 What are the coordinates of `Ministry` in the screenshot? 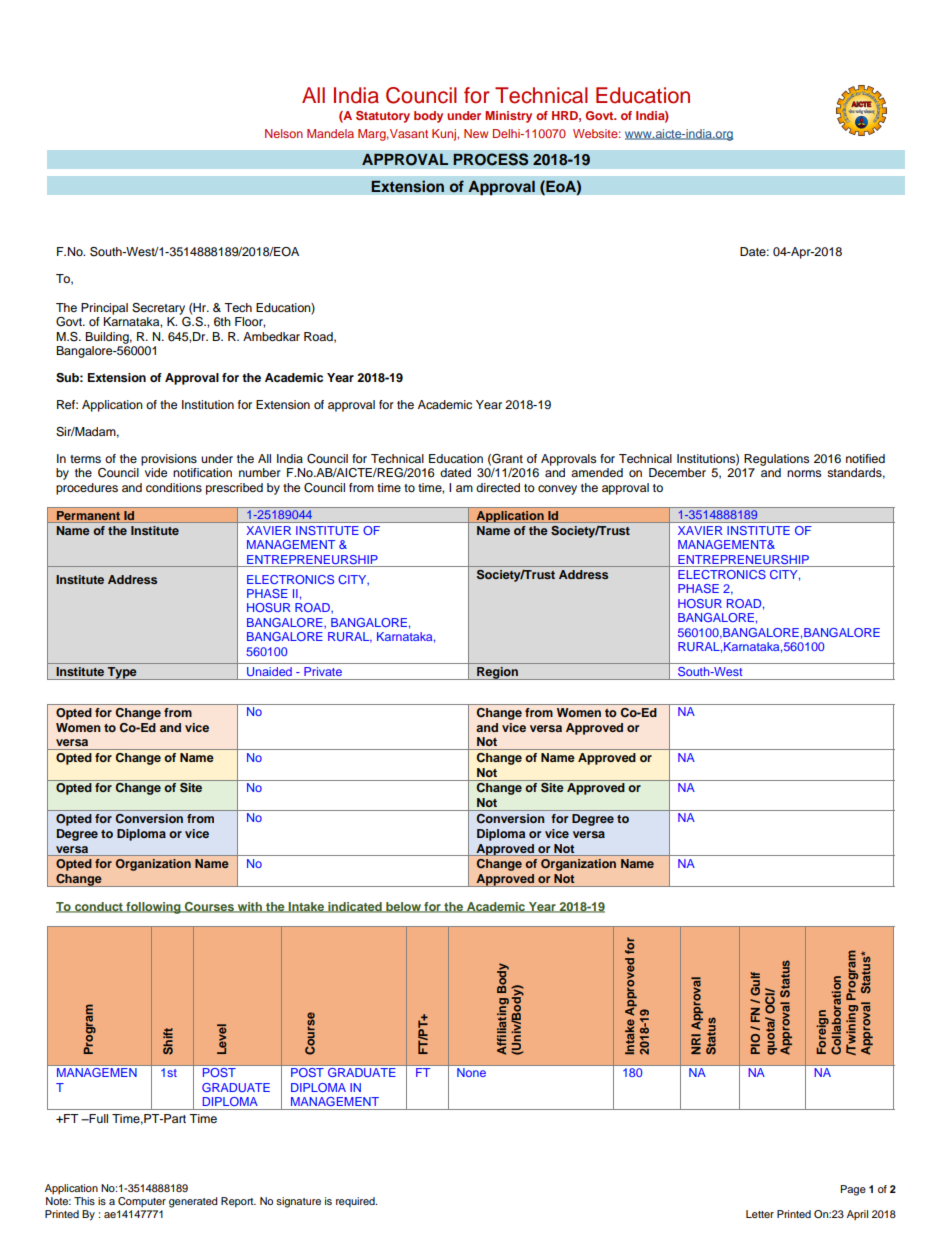 It's located at (508, 117).
